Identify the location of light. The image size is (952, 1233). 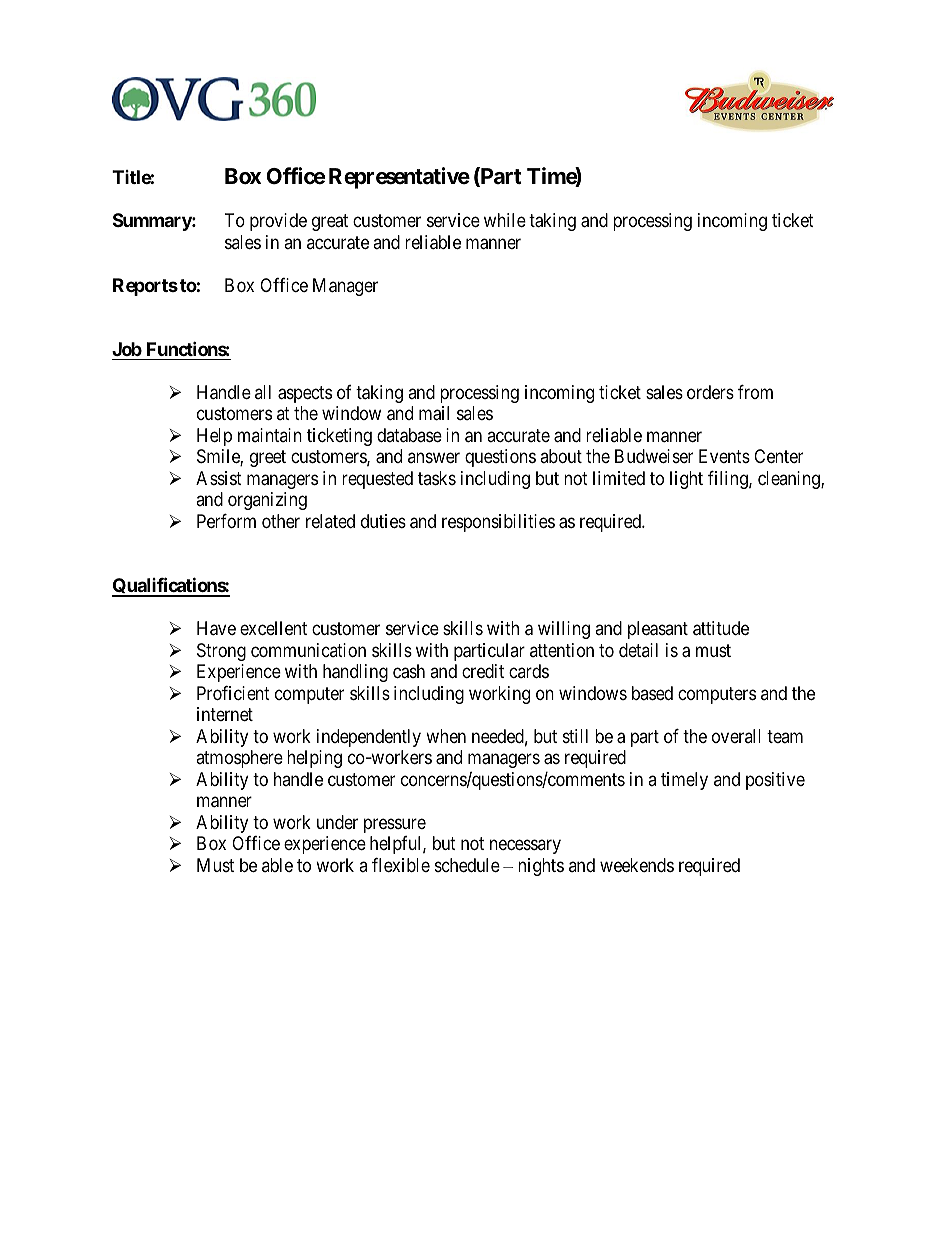
(686, 480).
